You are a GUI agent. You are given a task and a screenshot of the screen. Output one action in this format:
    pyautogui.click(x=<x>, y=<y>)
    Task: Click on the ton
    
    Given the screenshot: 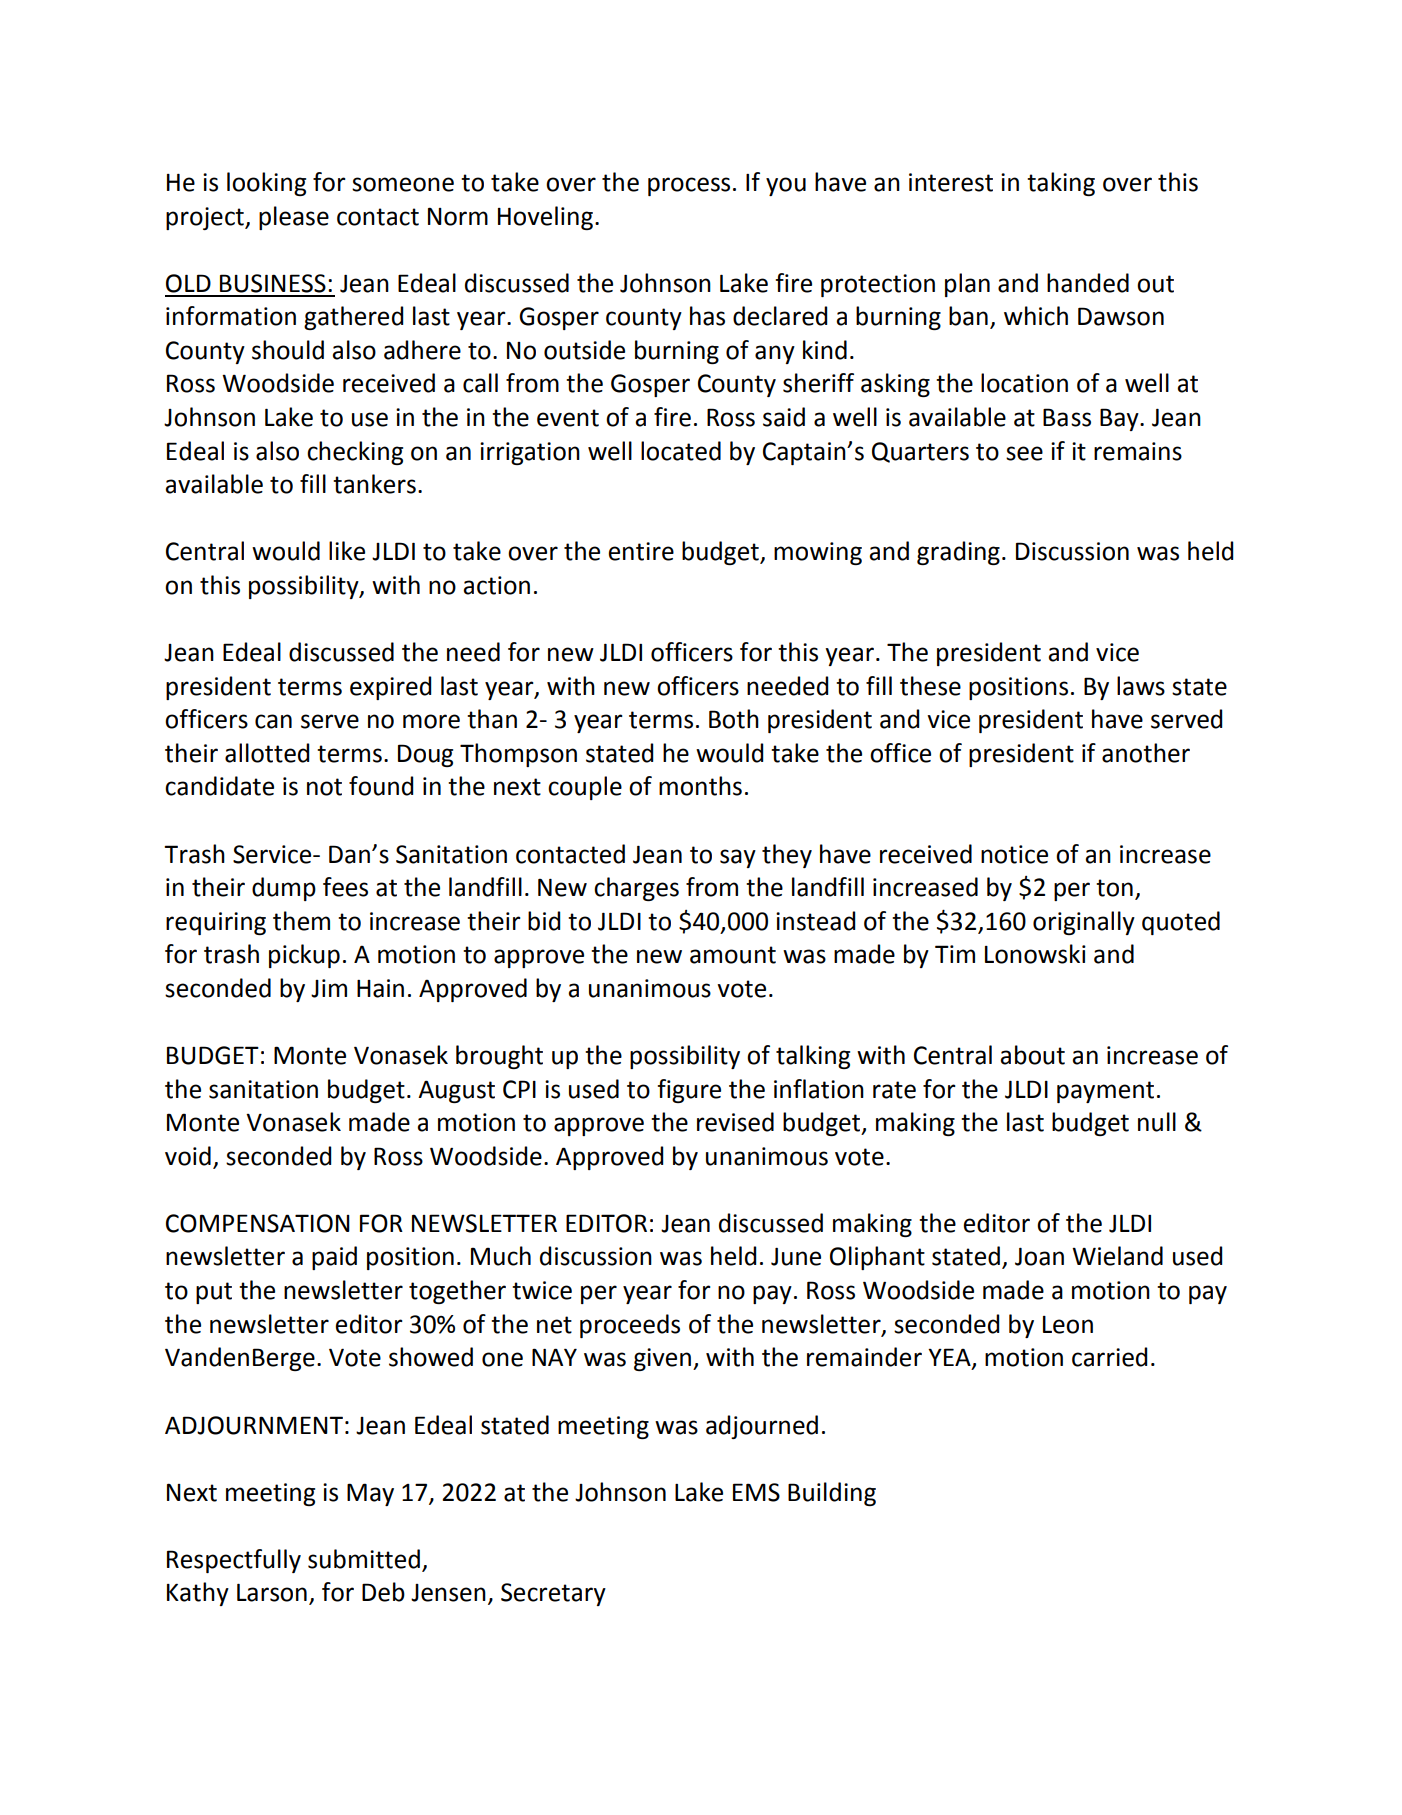 What is the action you would take?
    pyautogui.click(x=1114, y=888)
